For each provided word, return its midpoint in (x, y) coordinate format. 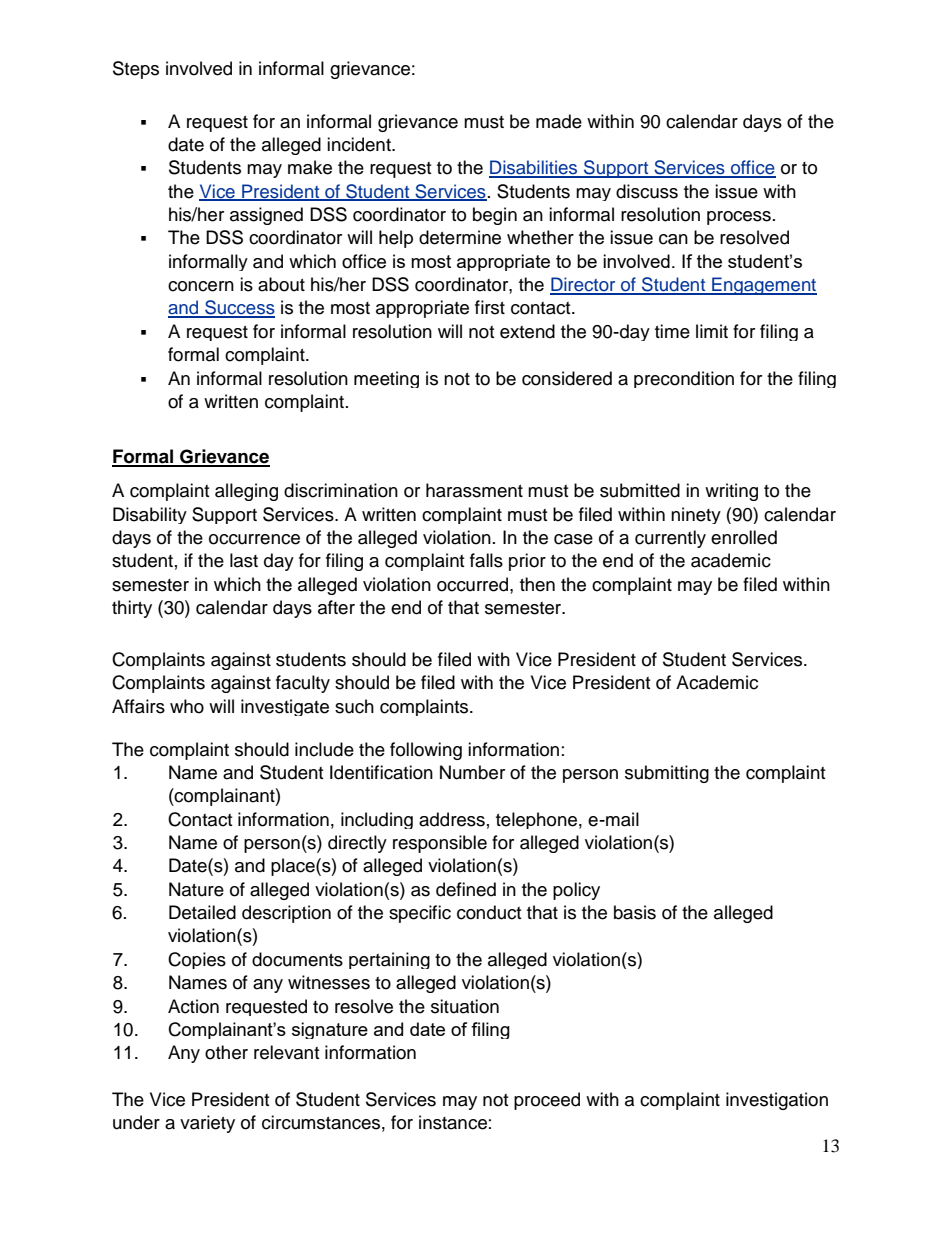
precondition (684, 379)
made (559, 121)
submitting (667, 774)
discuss (647, 191)
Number (472, 772)
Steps (136, 70)
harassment (474, 490)
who (187, 706)
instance (453, 1122)
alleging (246, 492)
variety (207, 1124)
